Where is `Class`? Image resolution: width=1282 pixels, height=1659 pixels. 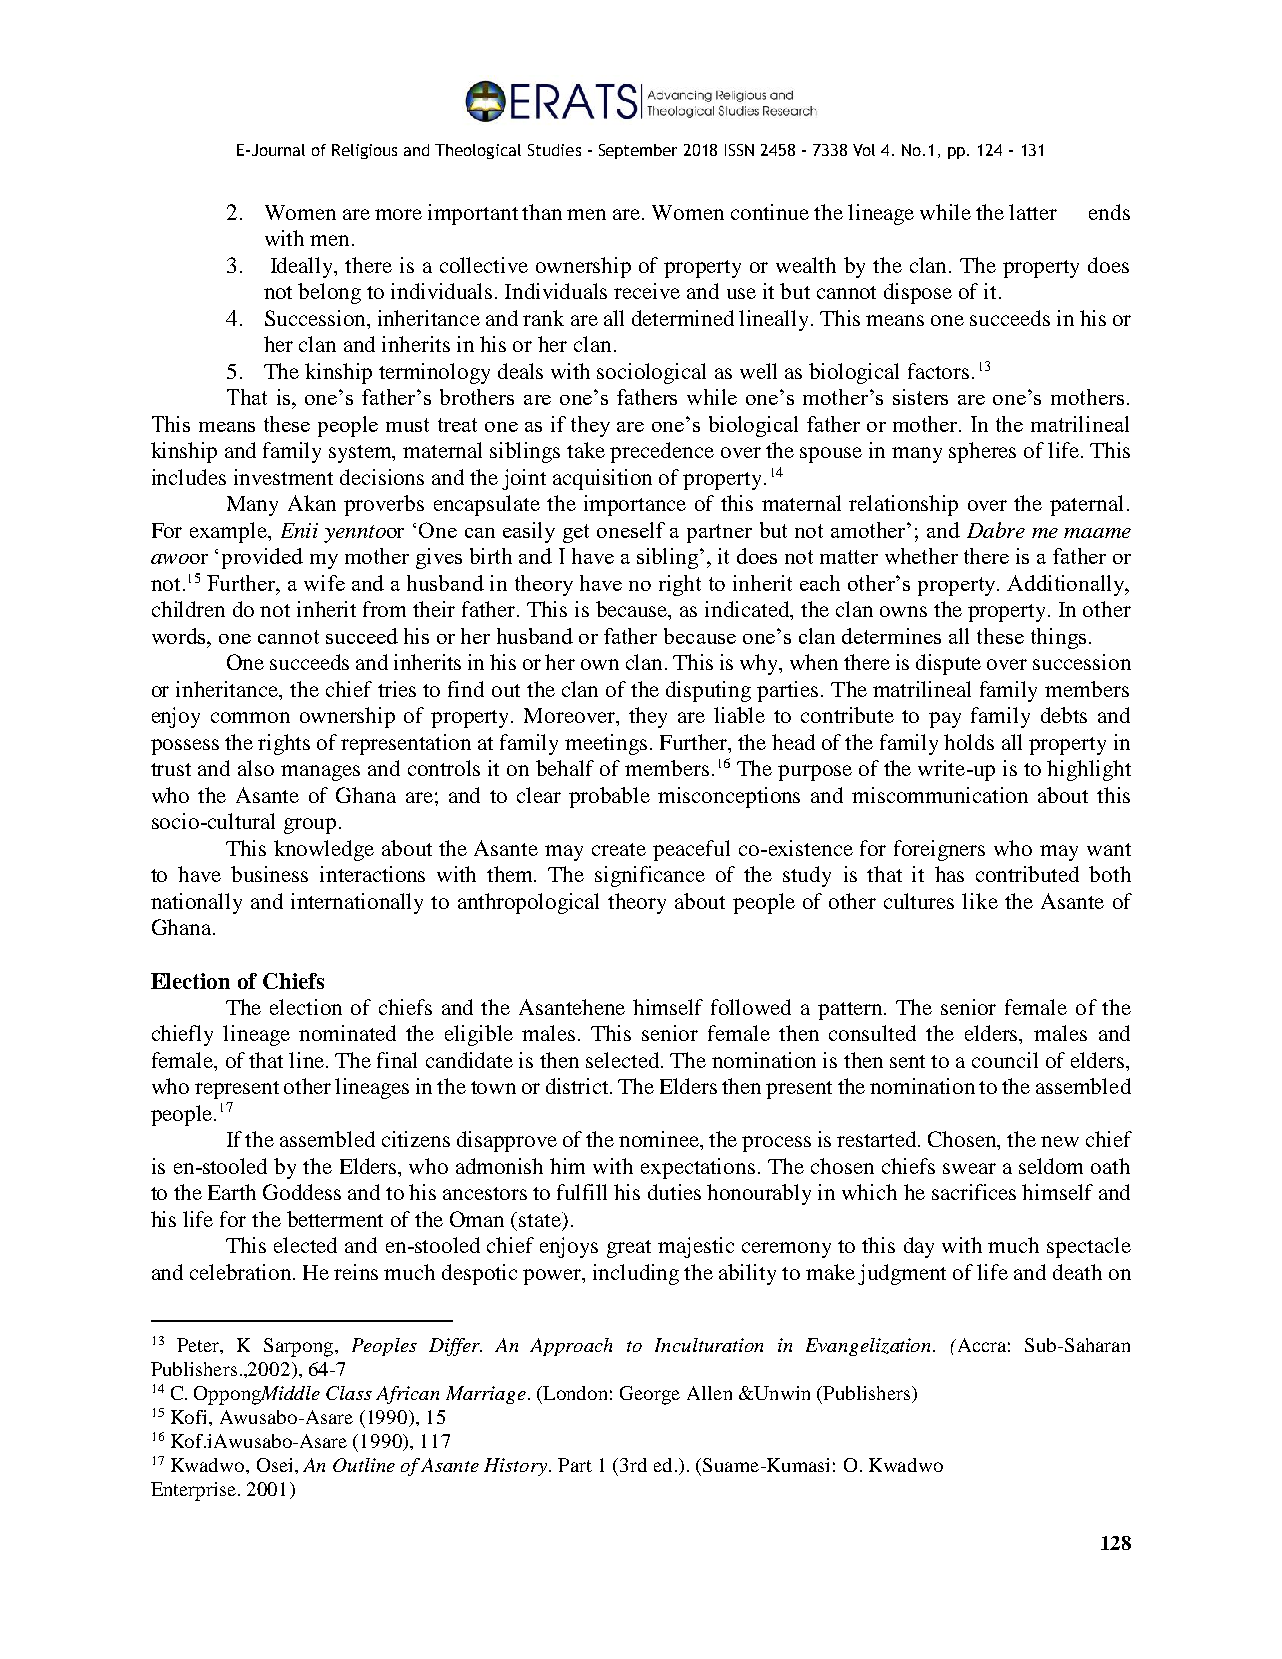
Class is located at coordinates (349, 1393).
